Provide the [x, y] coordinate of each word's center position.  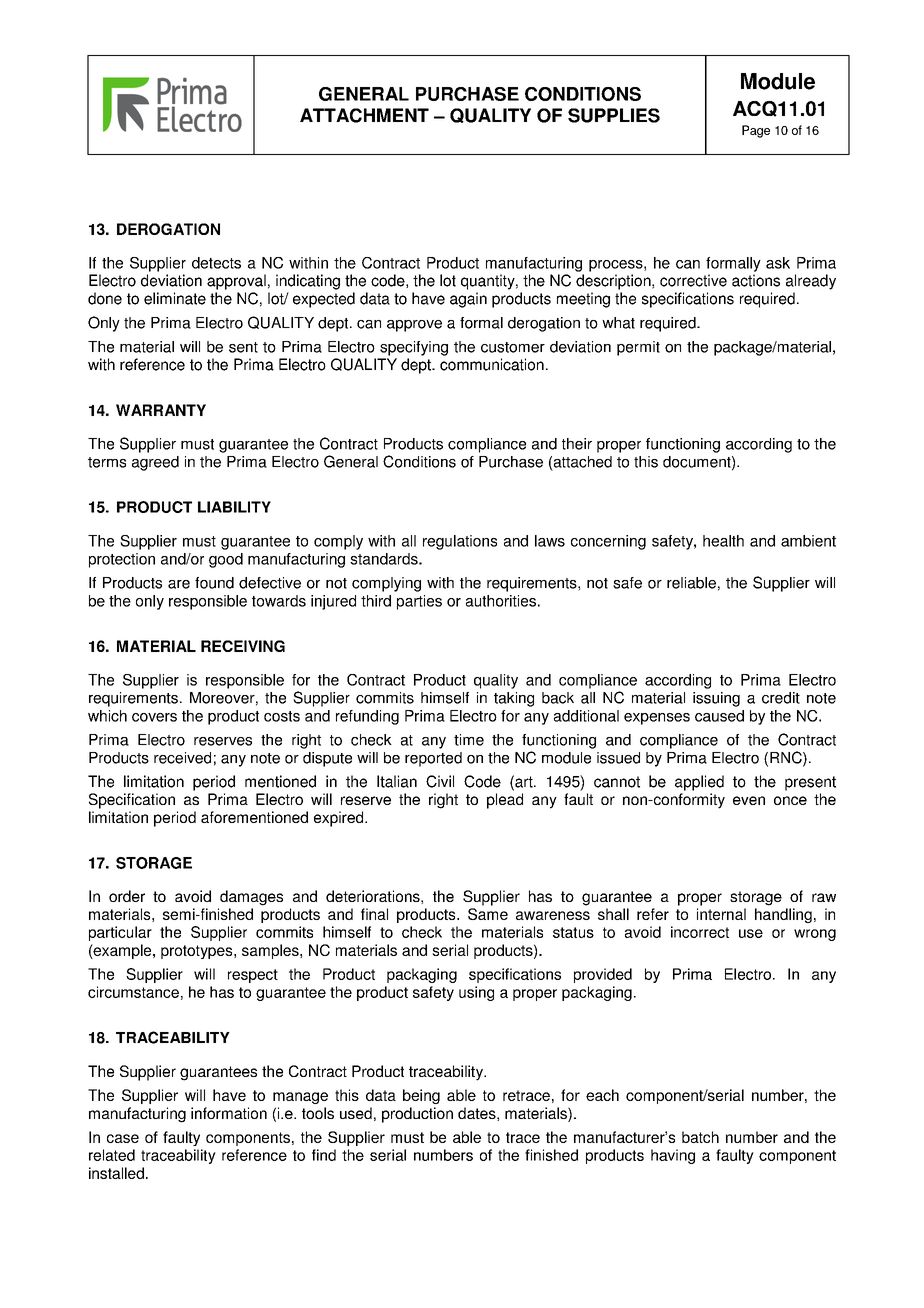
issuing [716, 699]
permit [638, 348]
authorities [501, 601]
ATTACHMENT [364, 115]
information [229, 1113]
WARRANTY [161, 410]
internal [721, 914]
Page [756, 131]
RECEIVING [243, 646]
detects [216, 263]
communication [492, 364]
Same [488, 914]
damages [251, 898]
